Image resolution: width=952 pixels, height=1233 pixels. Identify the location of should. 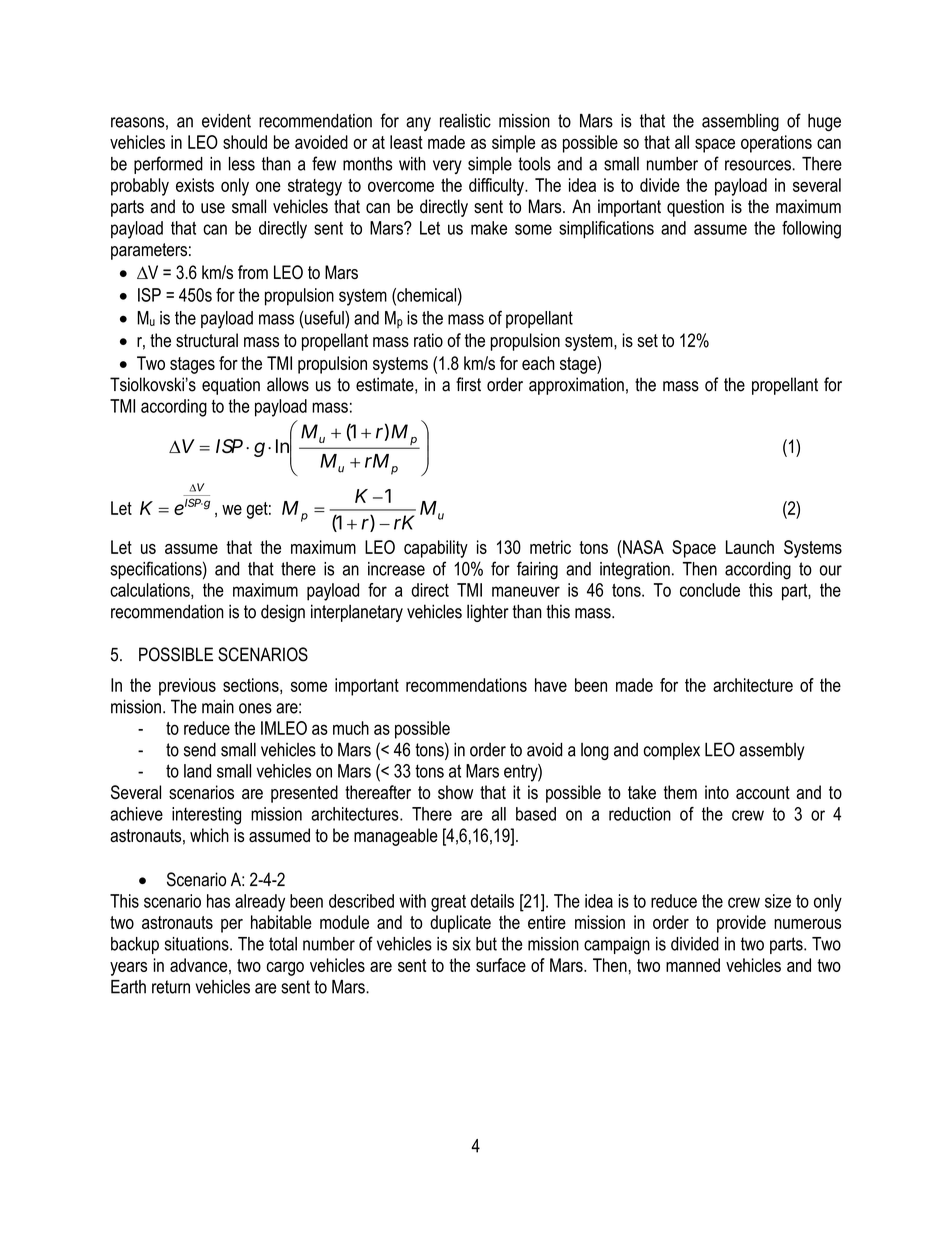
(245, 142).
